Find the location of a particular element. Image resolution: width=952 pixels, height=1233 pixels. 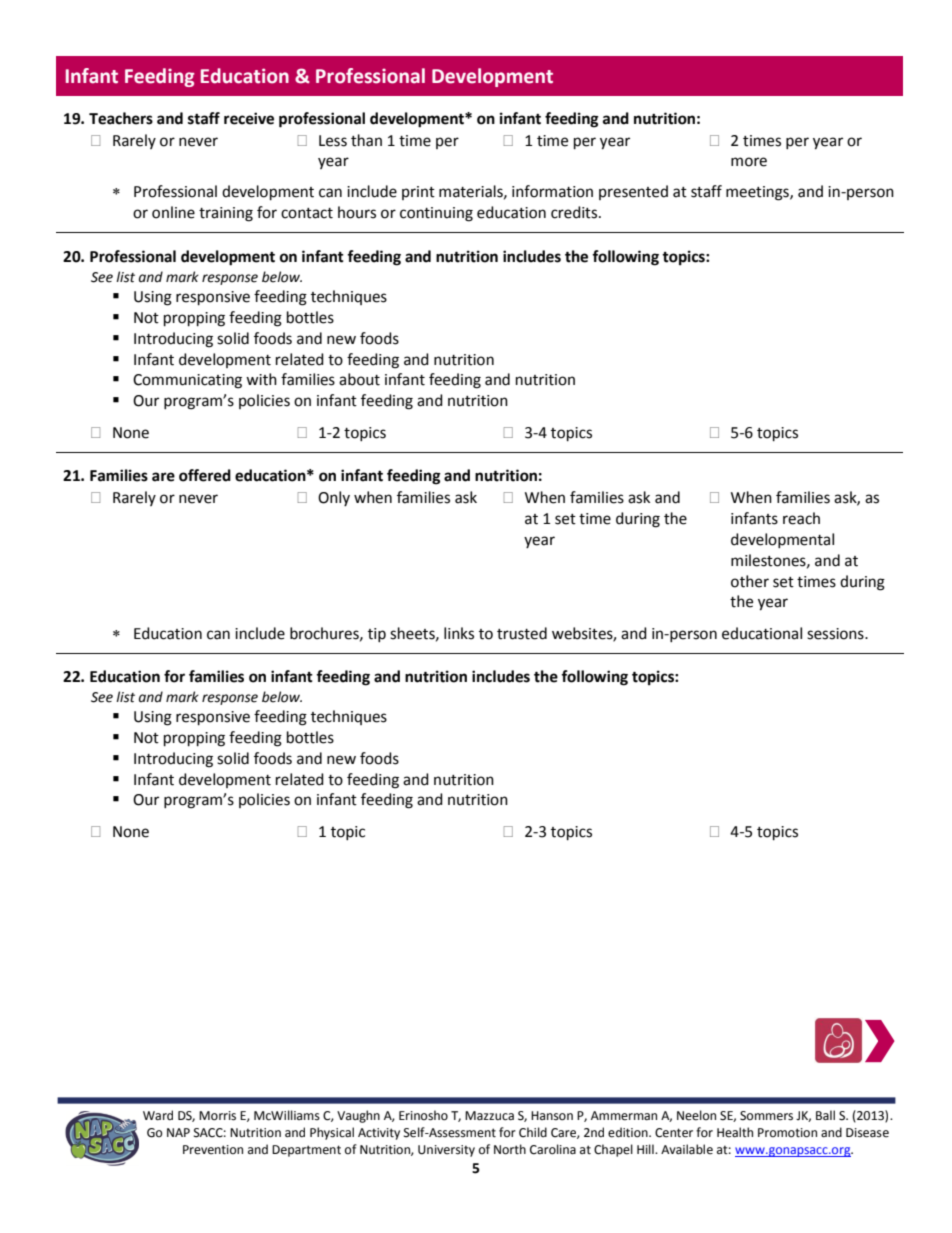

sessions is located at coordinates (836, 634).
